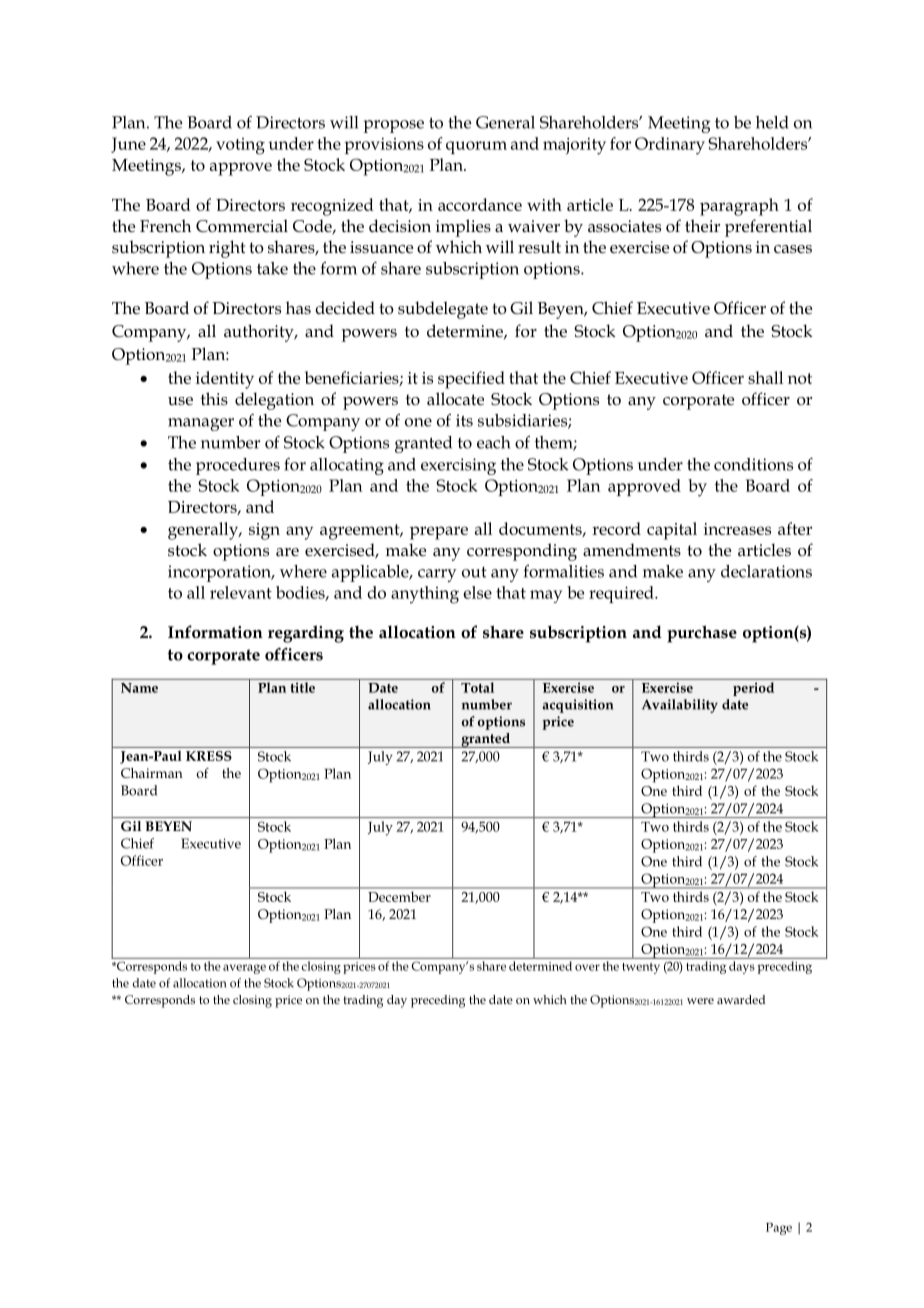  What do you see at coordinates (477, 687) in the screenshot?
I see `Total` at bounding box center [477, 687].
